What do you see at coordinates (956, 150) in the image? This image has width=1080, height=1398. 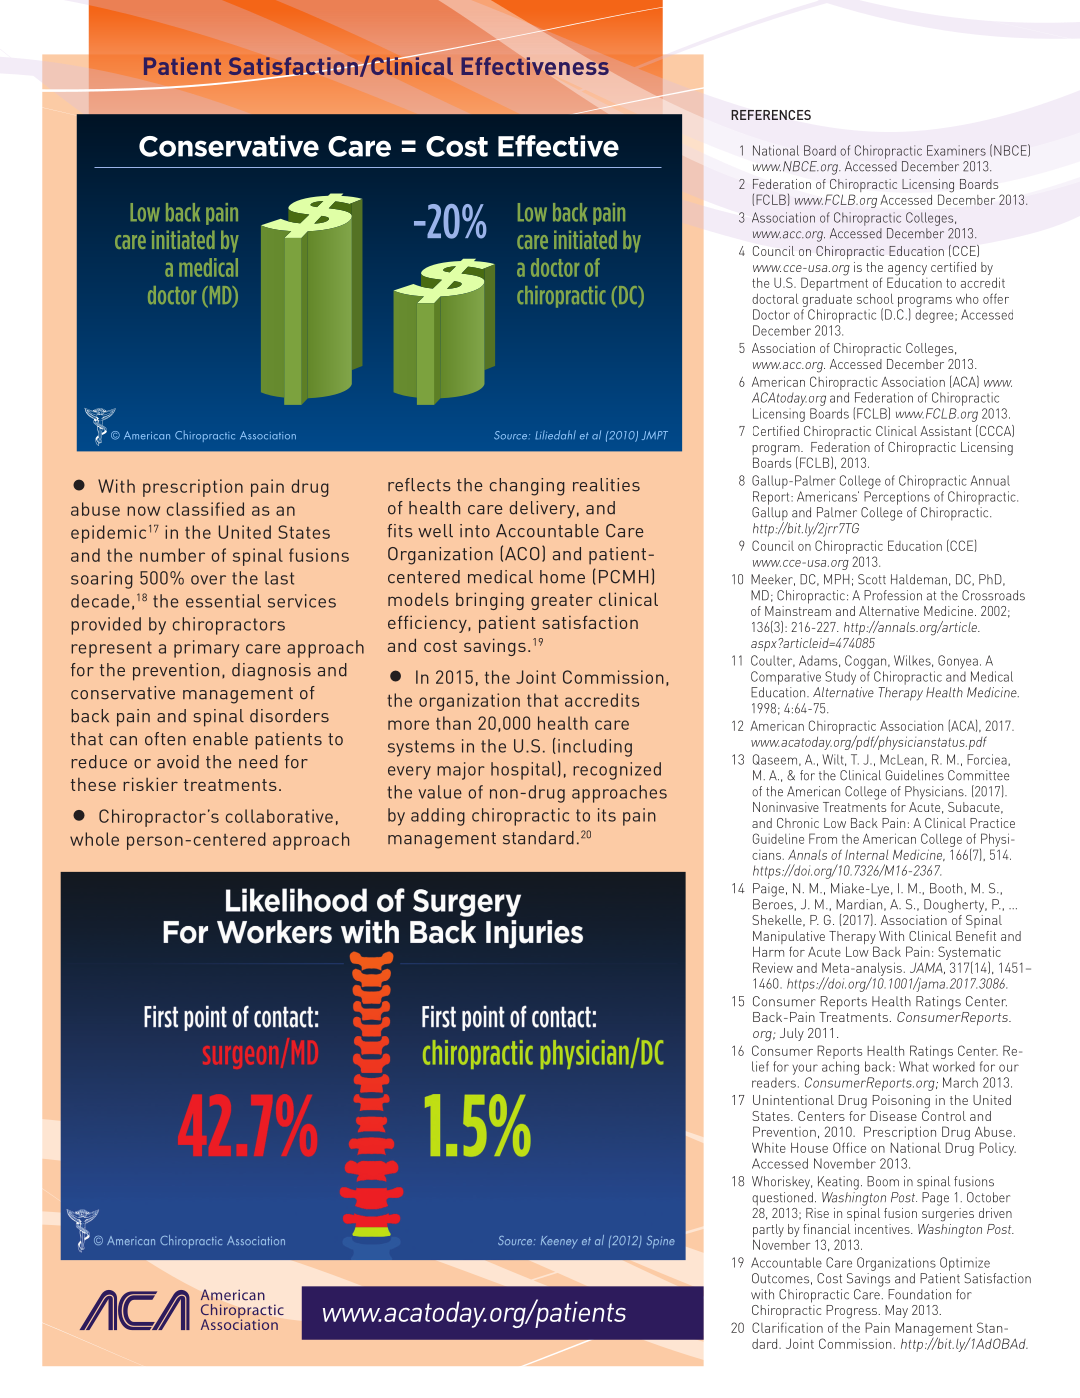 I see `Examiners` at bounding box center [956, 150].
